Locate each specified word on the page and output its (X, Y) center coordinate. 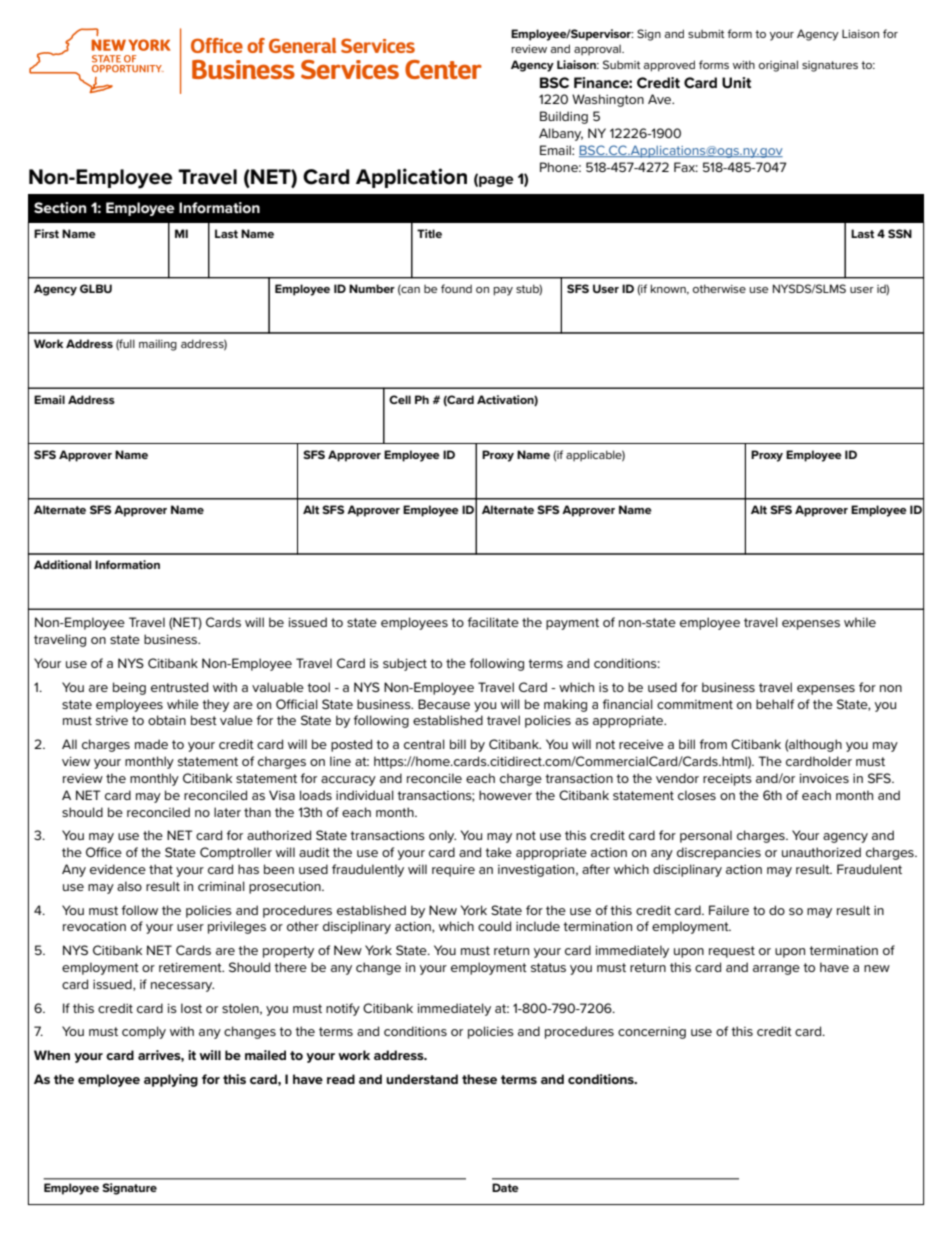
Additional (62, 564)
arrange (776, 970)
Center (443, 69)
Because (444, 704)
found (456, 288)
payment (572, 624)
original (778, 66)
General (302, 45)
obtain (167, 720)
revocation (94, 926)
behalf (775, 704)
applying (171, 1080)
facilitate (493, 622)
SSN (900, 233)
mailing (158, 345)
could (494, 926)
